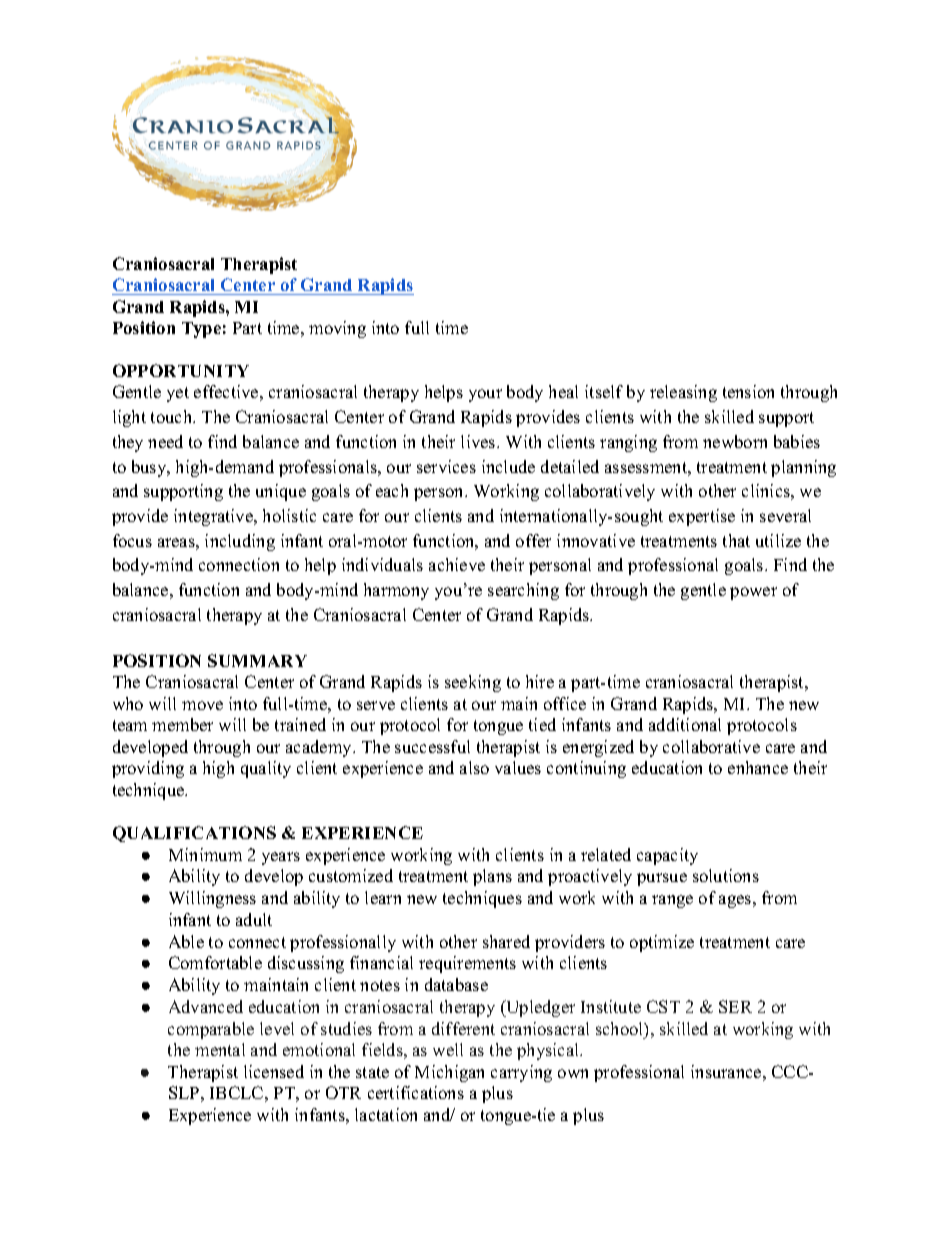 The image size is (952, 1233). Describe the element at coordinates (523, 591) in the screenshot. I see `searching` at that location.
